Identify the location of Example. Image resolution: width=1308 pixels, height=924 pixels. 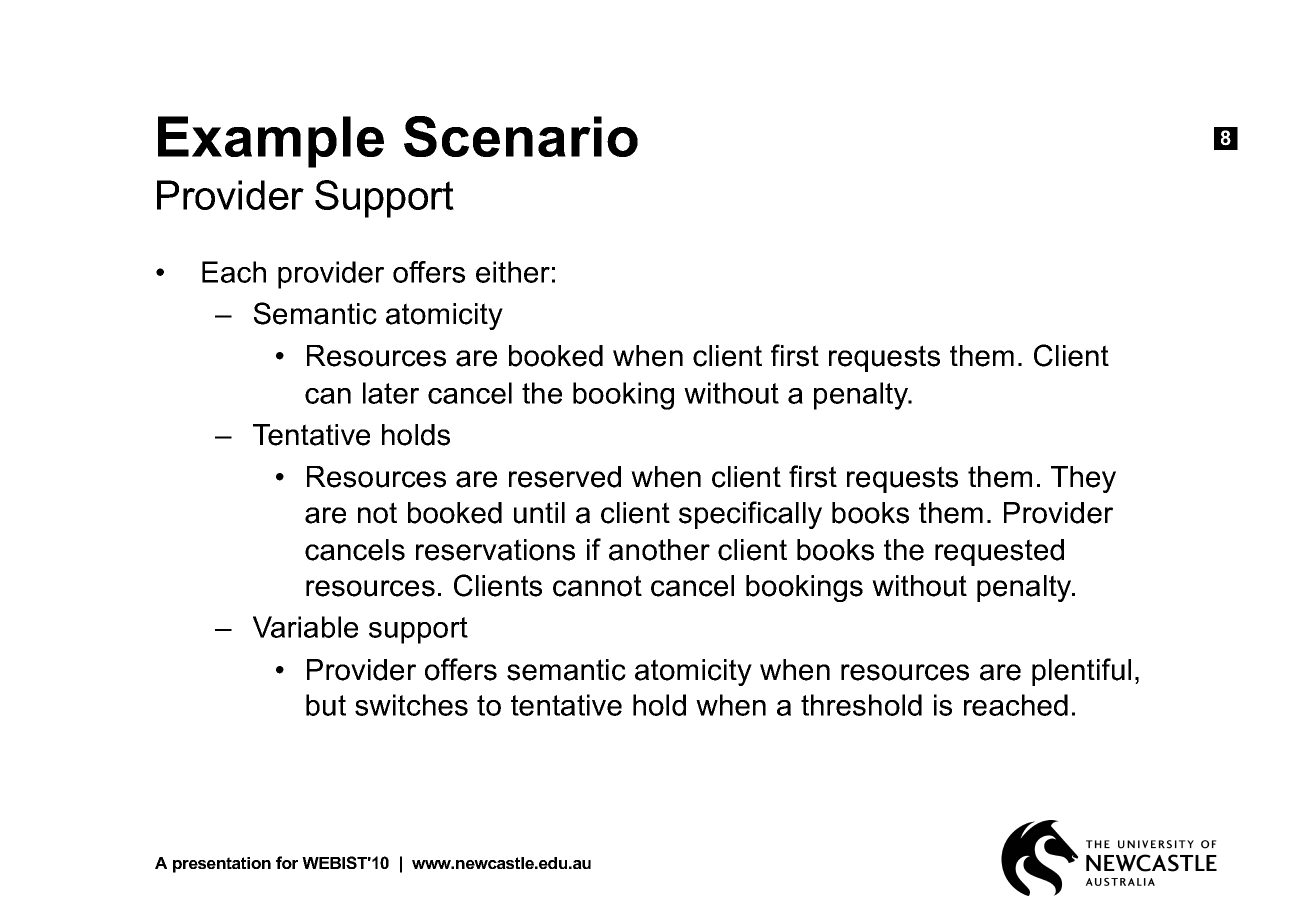
(271, 142).
